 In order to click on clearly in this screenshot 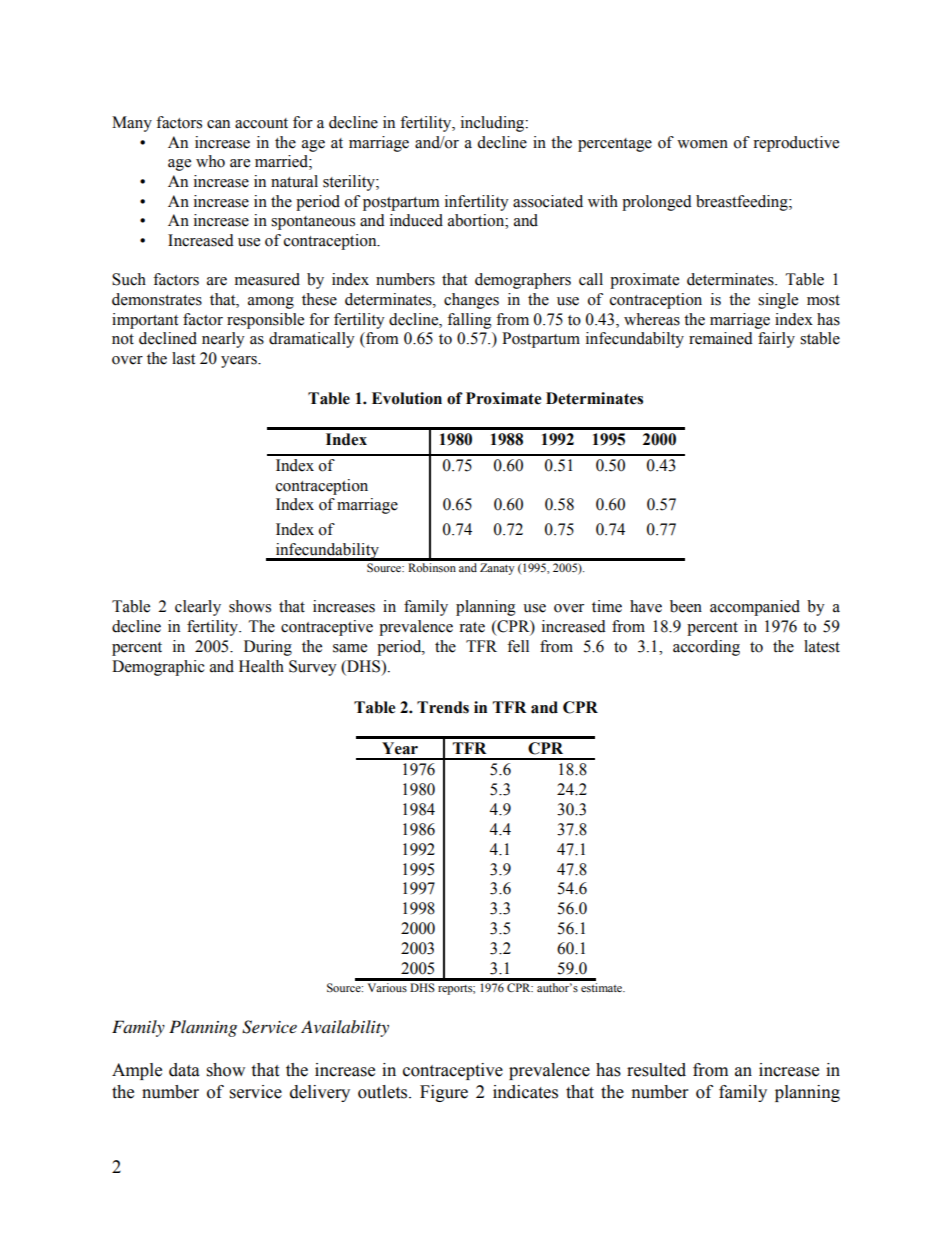, I will do `click(198, 608)`.
